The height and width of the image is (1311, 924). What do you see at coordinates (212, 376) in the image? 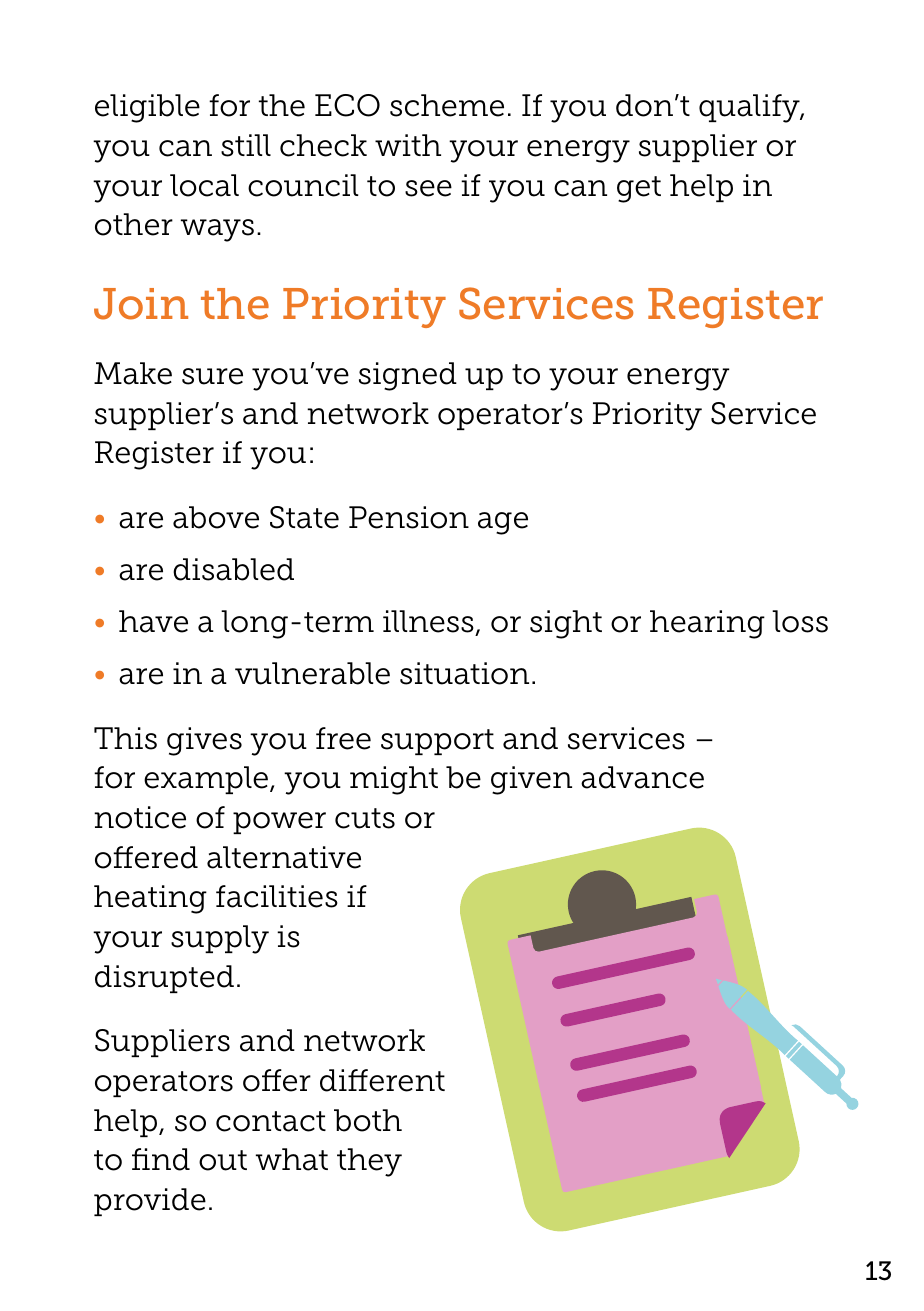
I see `sure` at bounding box center [212, 376].
